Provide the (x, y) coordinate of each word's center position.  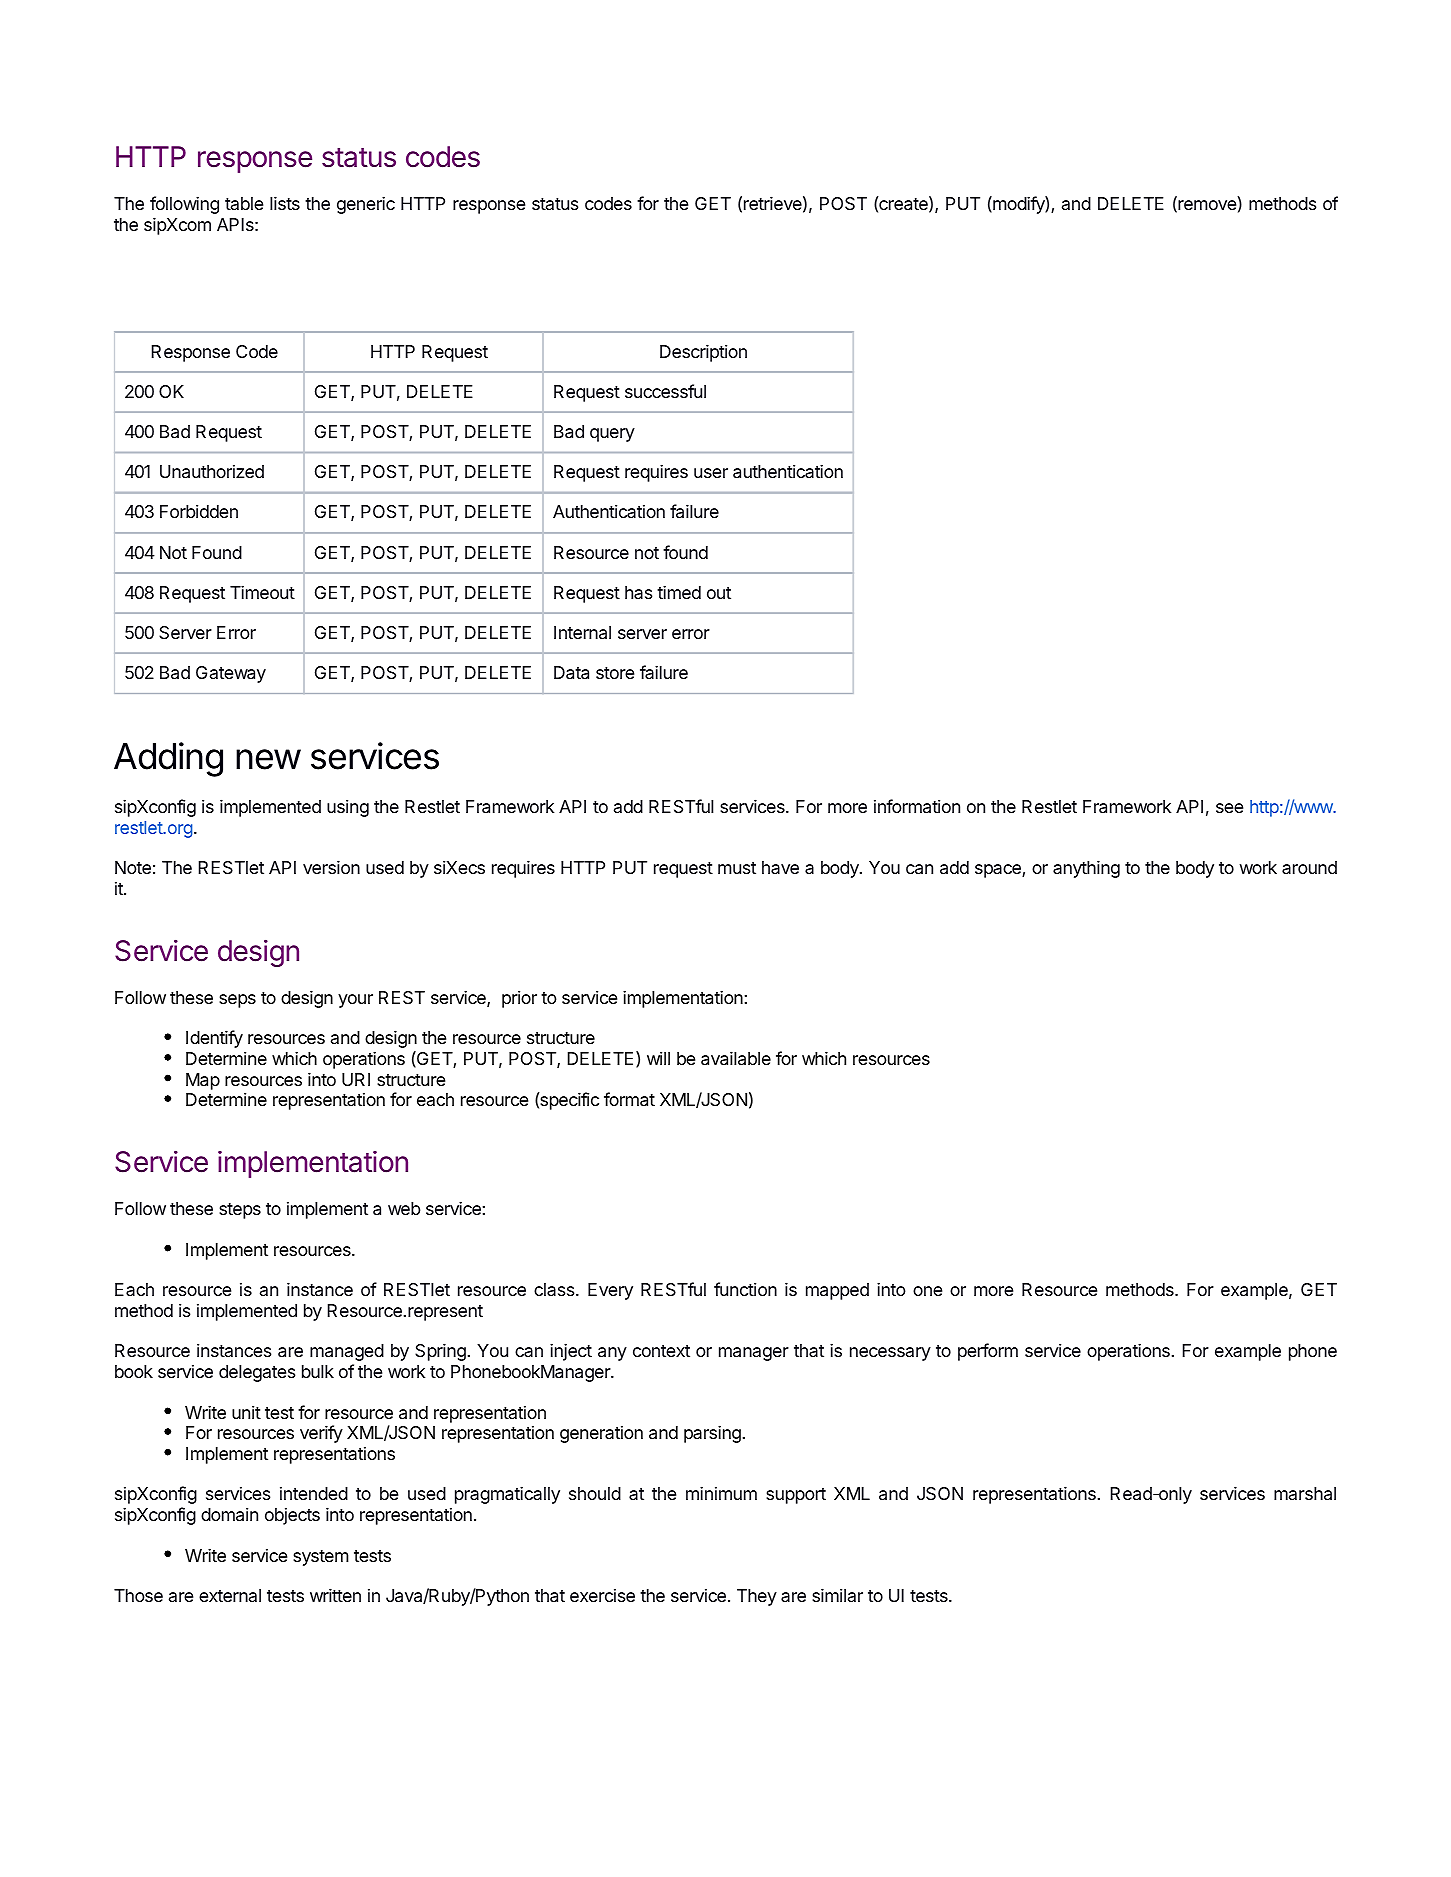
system (321, 1558)
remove (1206, 206)
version (331, 867)
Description (703, 353)
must (737, 868)
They (757, 1597)
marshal (1305, 1494)
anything (1086, 869)
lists (285, 203)
